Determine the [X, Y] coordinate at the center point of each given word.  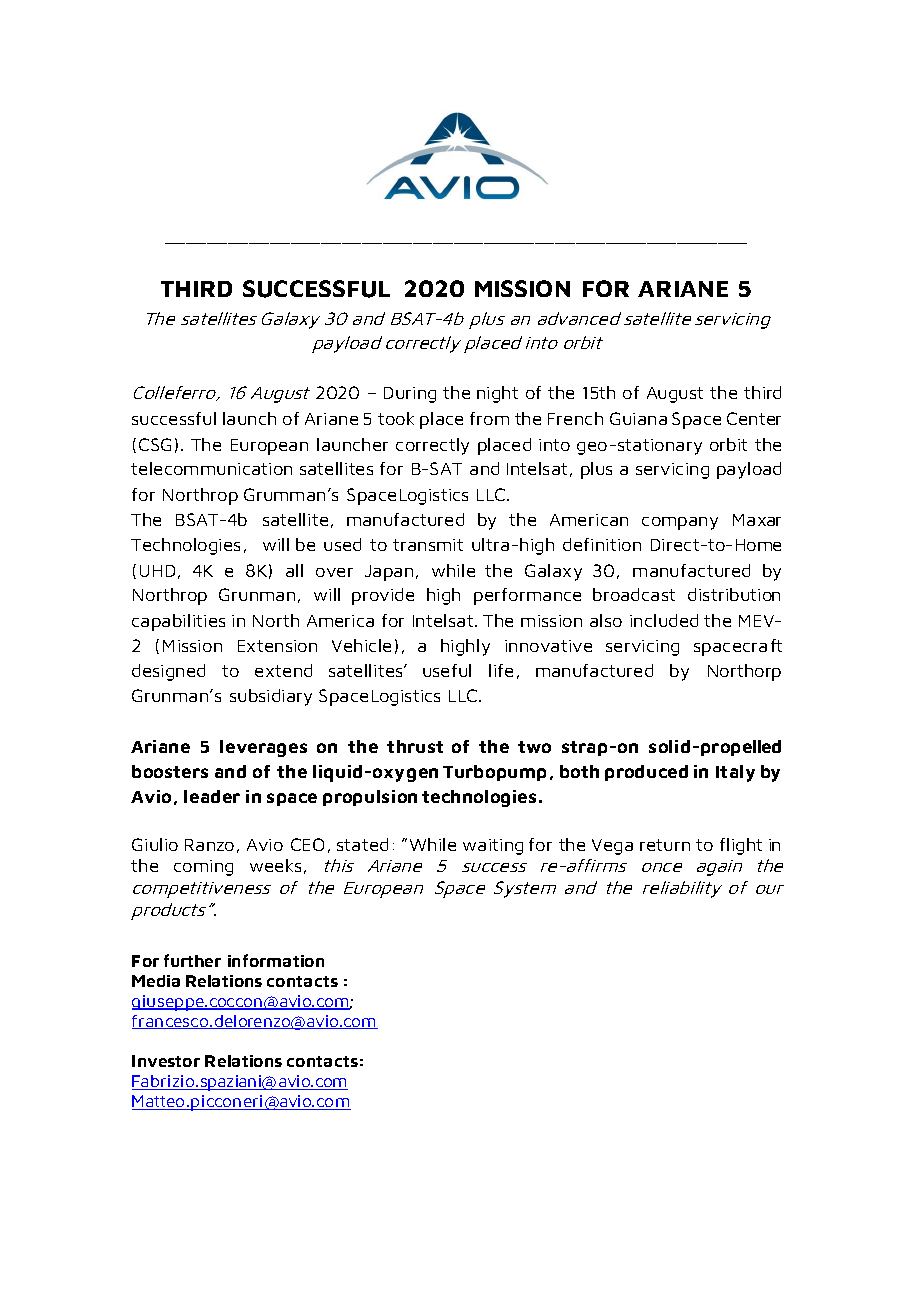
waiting [493, 847]
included [664, 620]
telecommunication [211, 468]
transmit [428, 545]
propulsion [370, 798]
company [680, 523]
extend [283, 670]
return [665, 845]
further [192, 960]
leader [212, 796]
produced [646, 773]
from [489, 418]
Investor [166, 1061]
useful [447, 670]
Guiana [638, 418]
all [294, 570]
